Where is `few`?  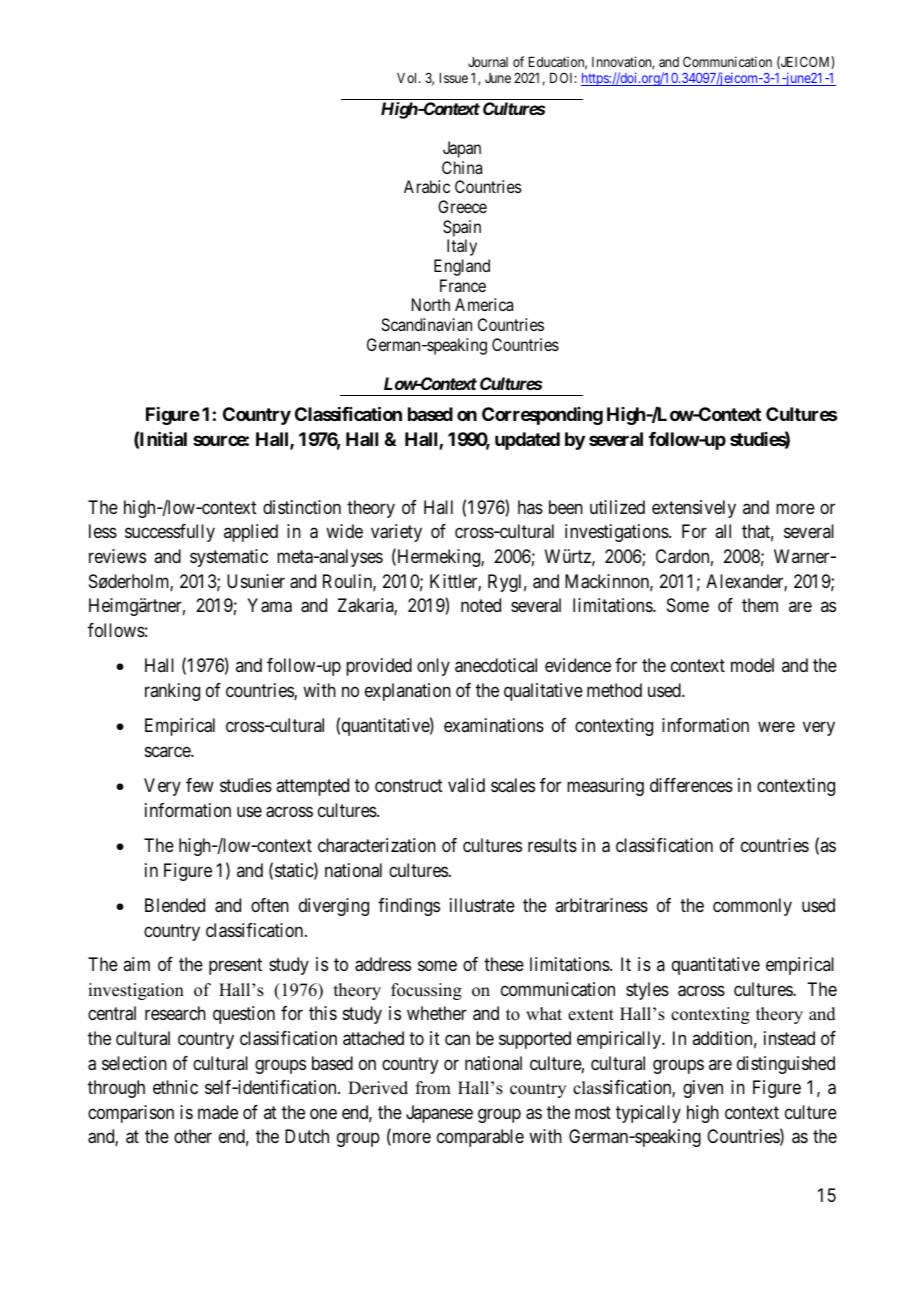
few is located at coordinates (200, 785).
